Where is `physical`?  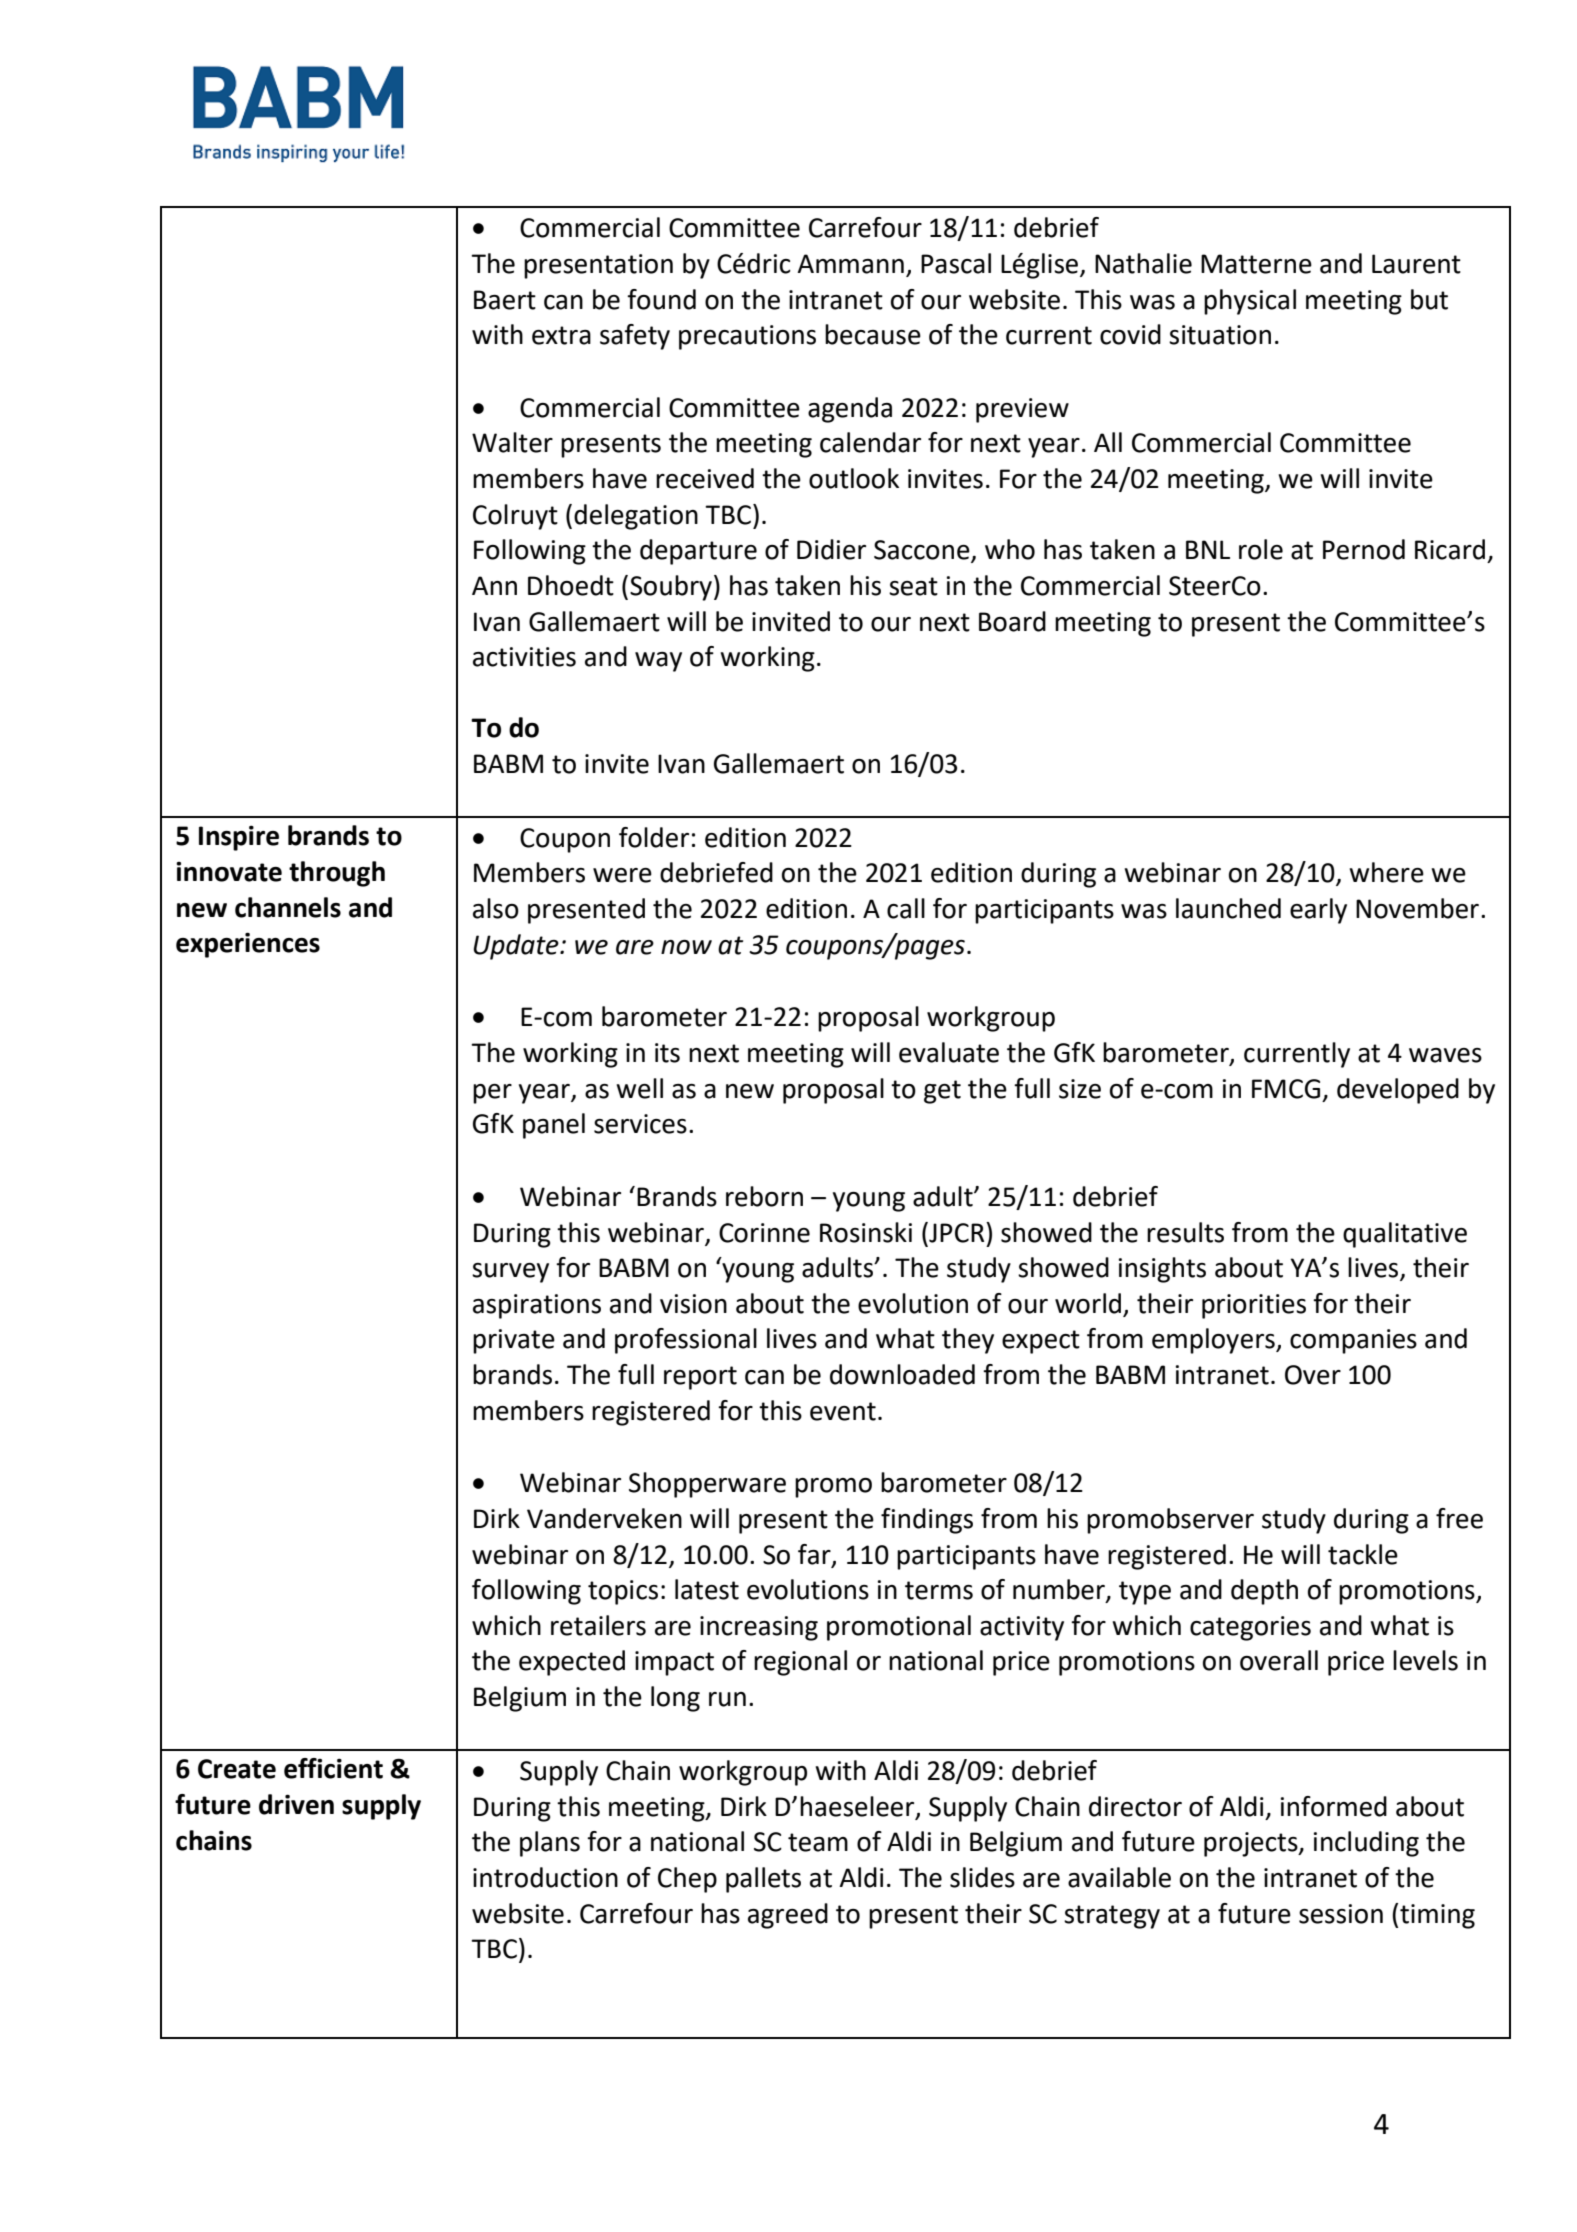
physical is located at coordinates (1250, 302).
